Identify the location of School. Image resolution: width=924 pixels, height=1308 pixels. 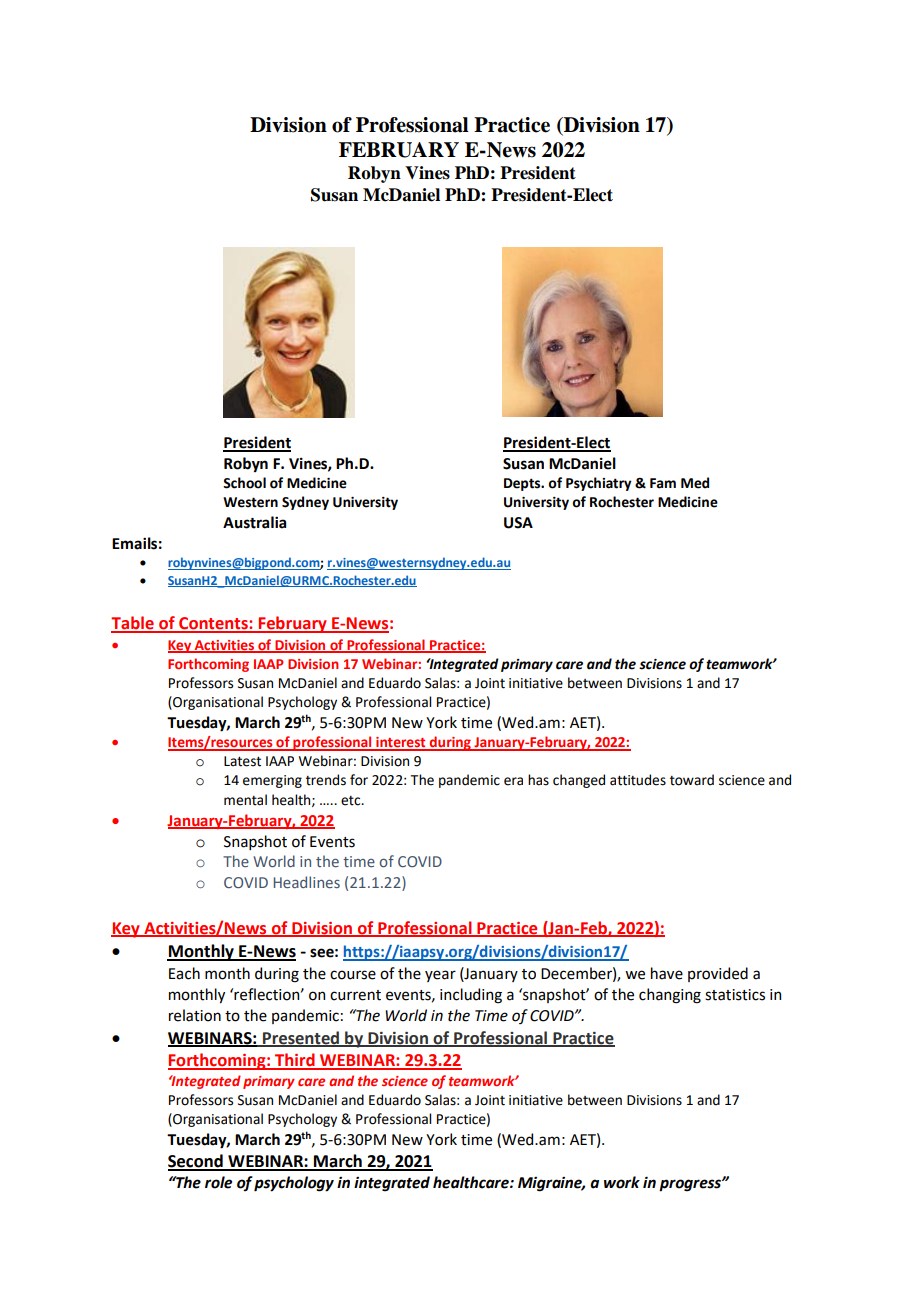
(244, 483).
